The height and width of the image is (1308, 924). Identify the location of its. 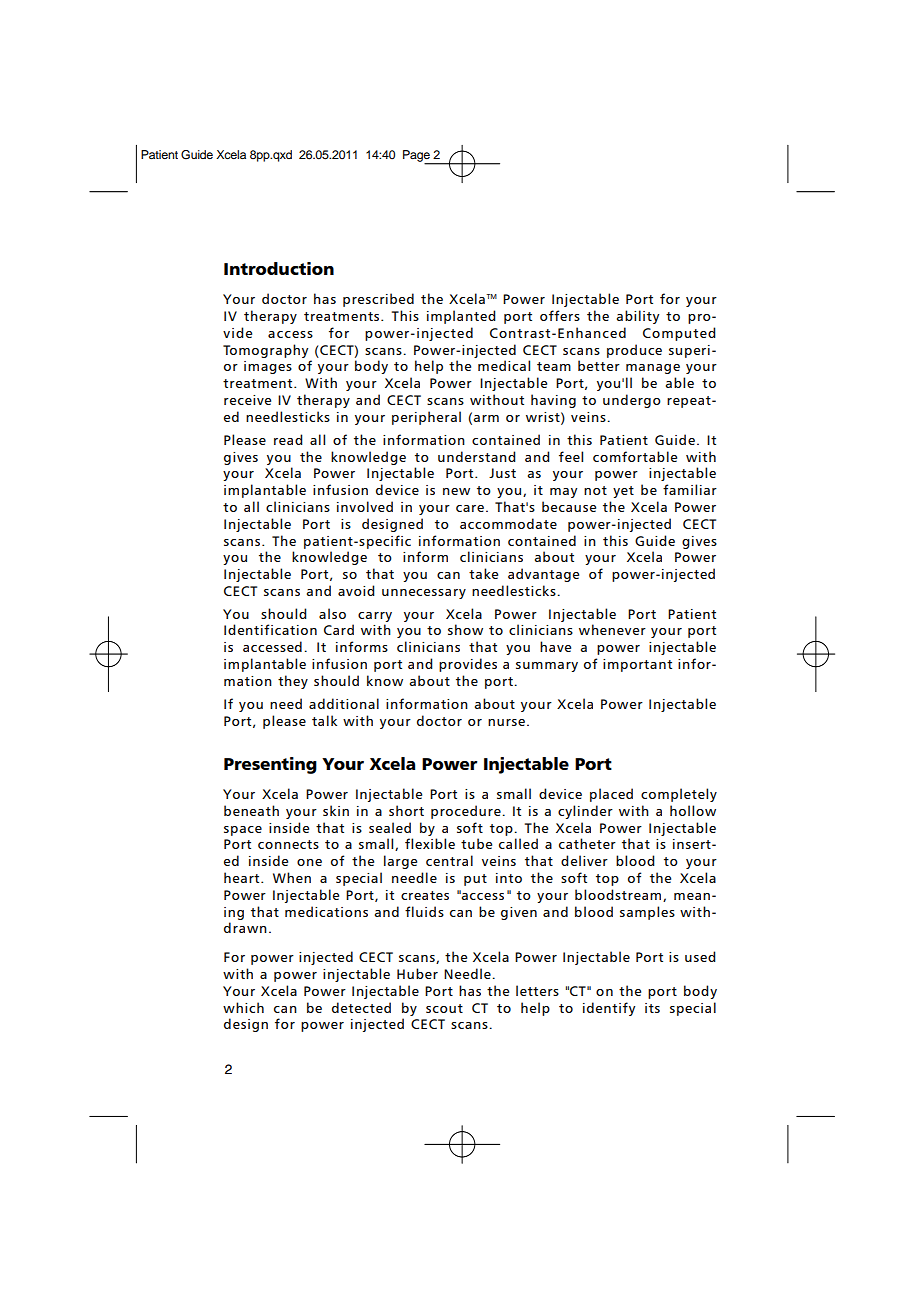
(652, 1008).
